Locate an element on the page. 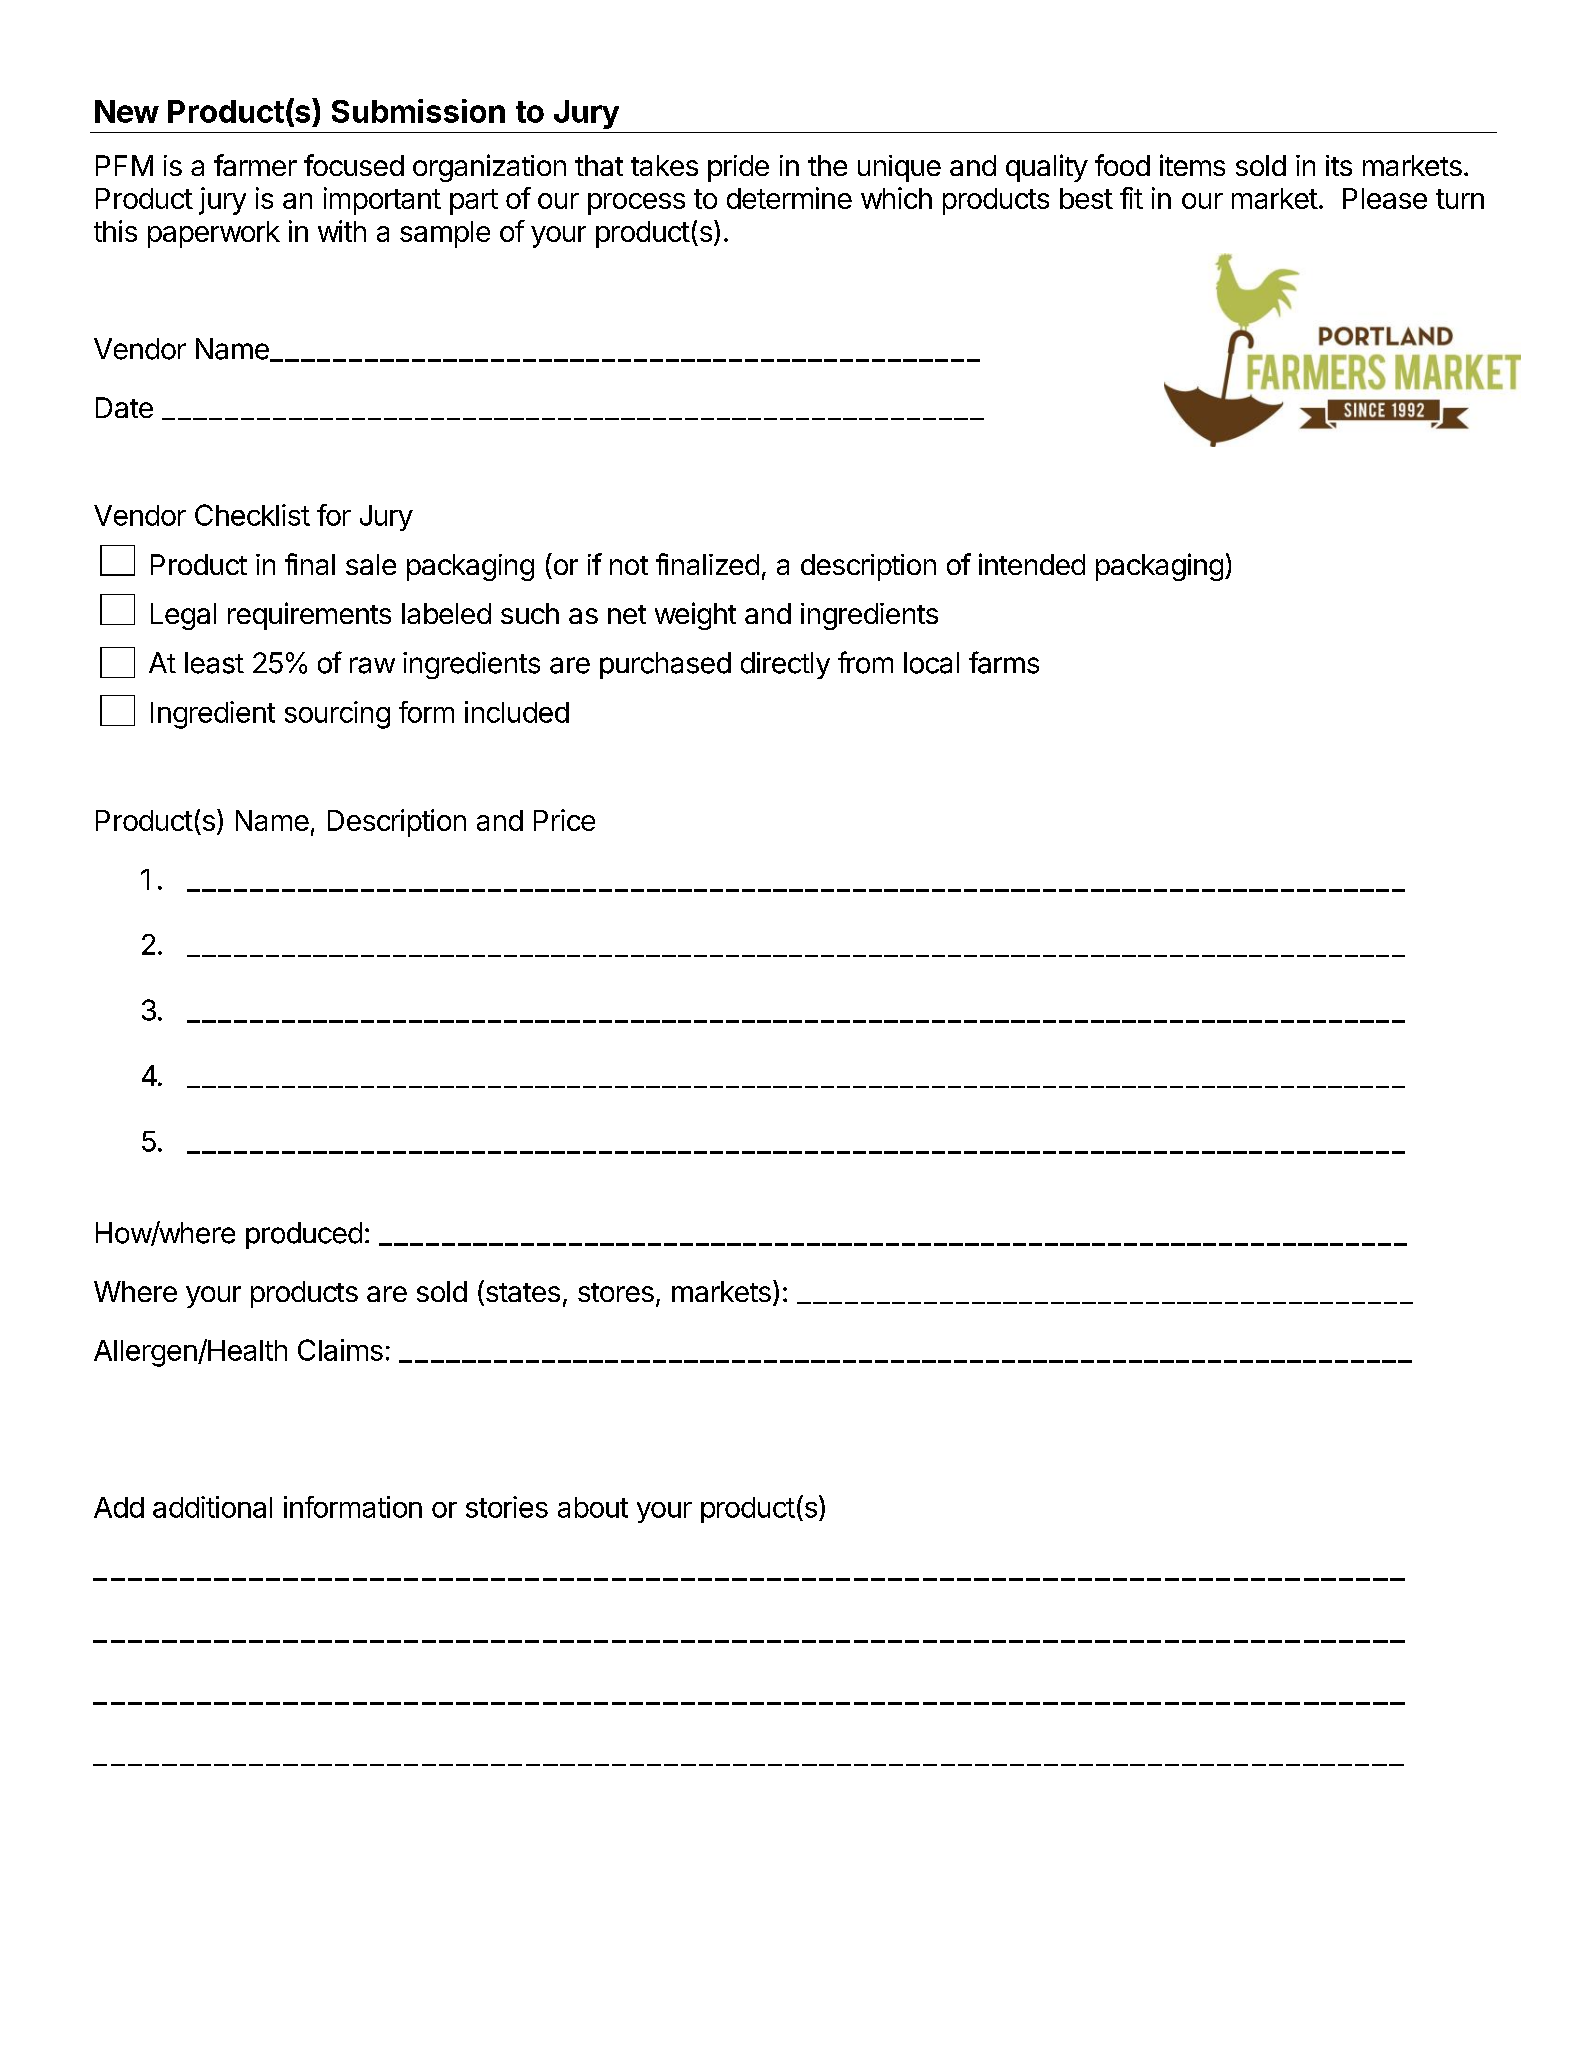 The image size is (1586, 2053). farmer is located at coordinates (255, 165).
